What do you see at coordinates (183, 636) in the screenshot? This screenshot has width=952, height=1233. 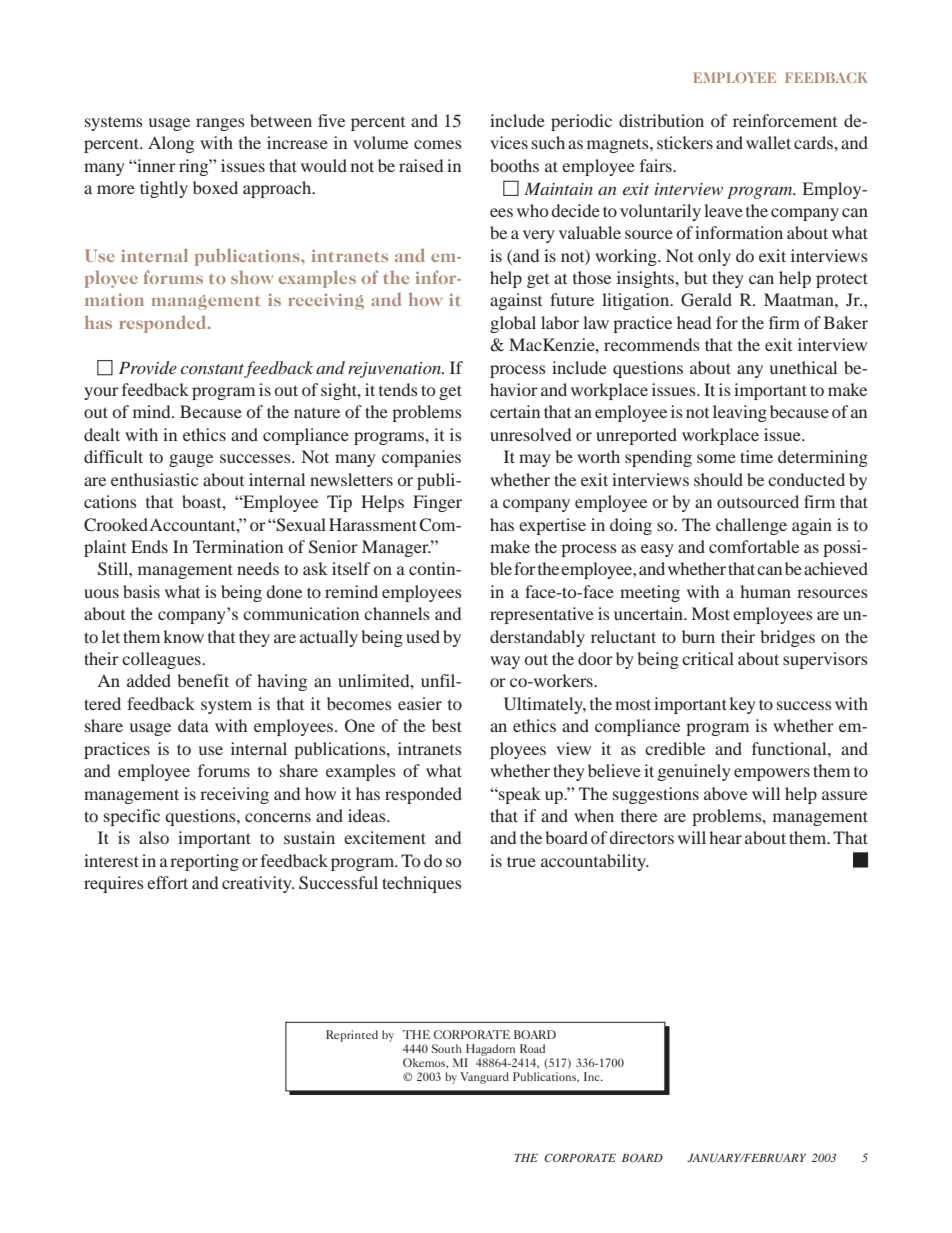 I see `know` at bounding box center [183, 636].
